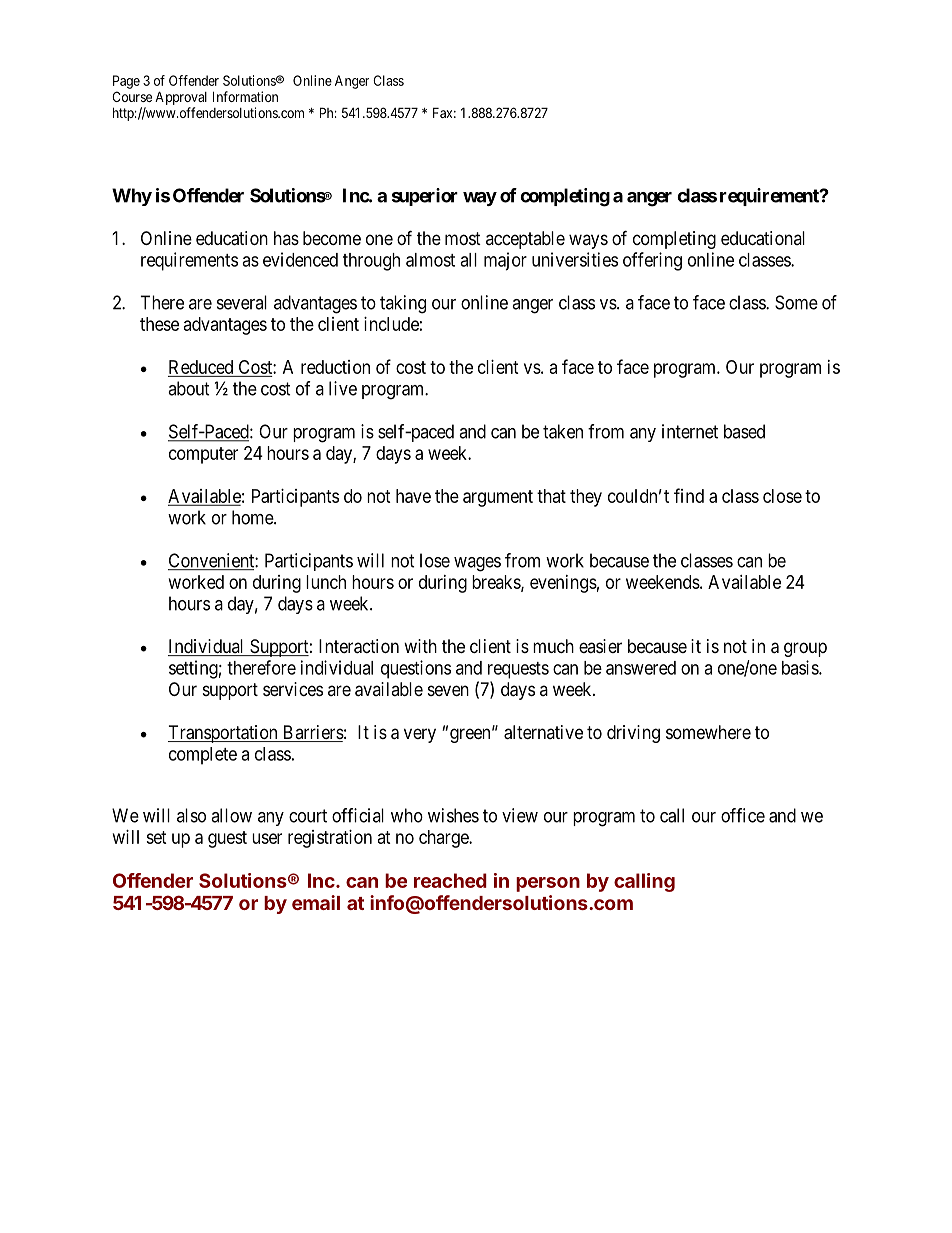  What do you see at coordinates (425, 197) in the screenshot?
I see `superior` at bounding box center [425, 197].
